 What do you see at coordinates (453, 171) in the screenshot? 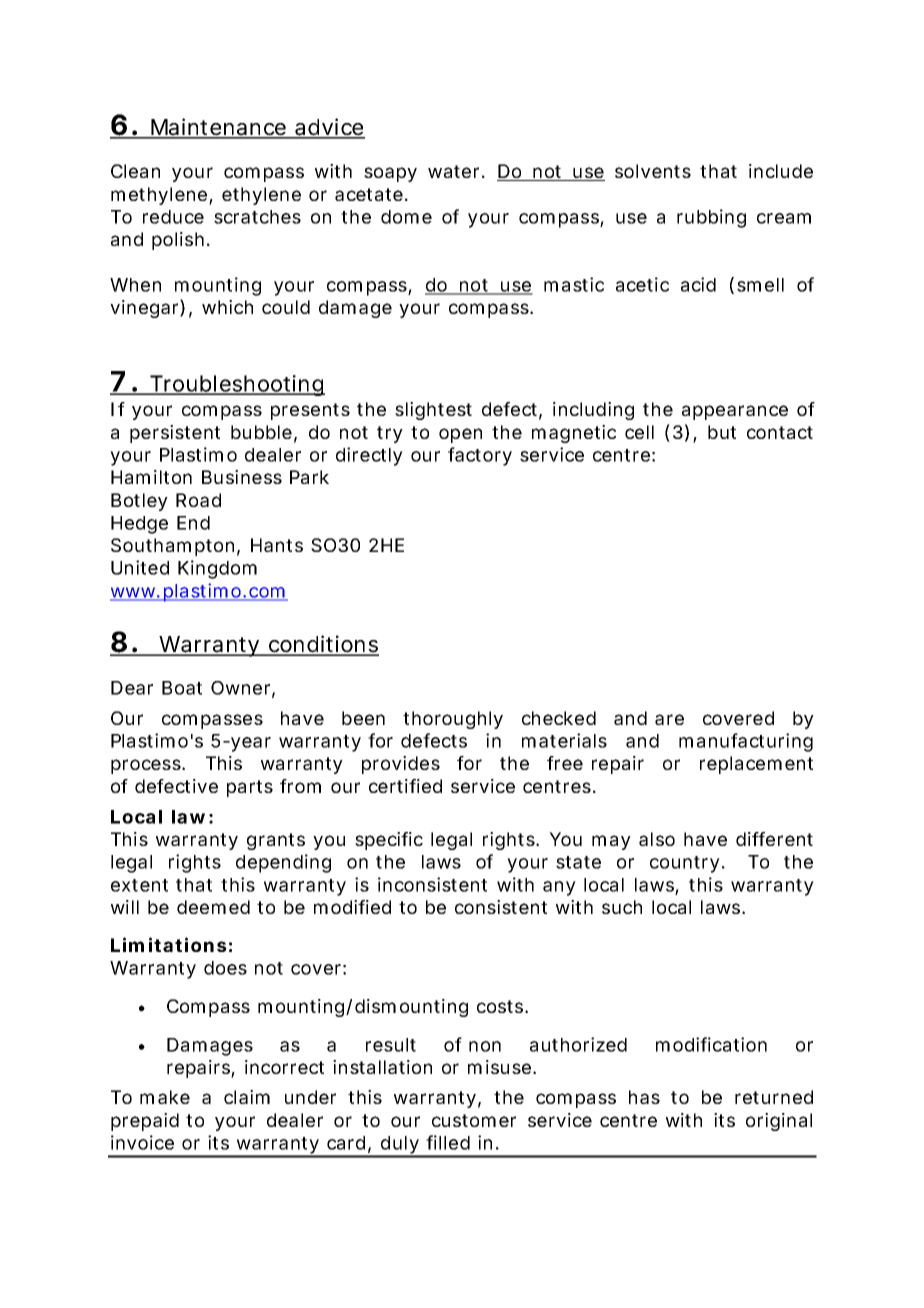
I see `water` at bounding box center [453, 171].
